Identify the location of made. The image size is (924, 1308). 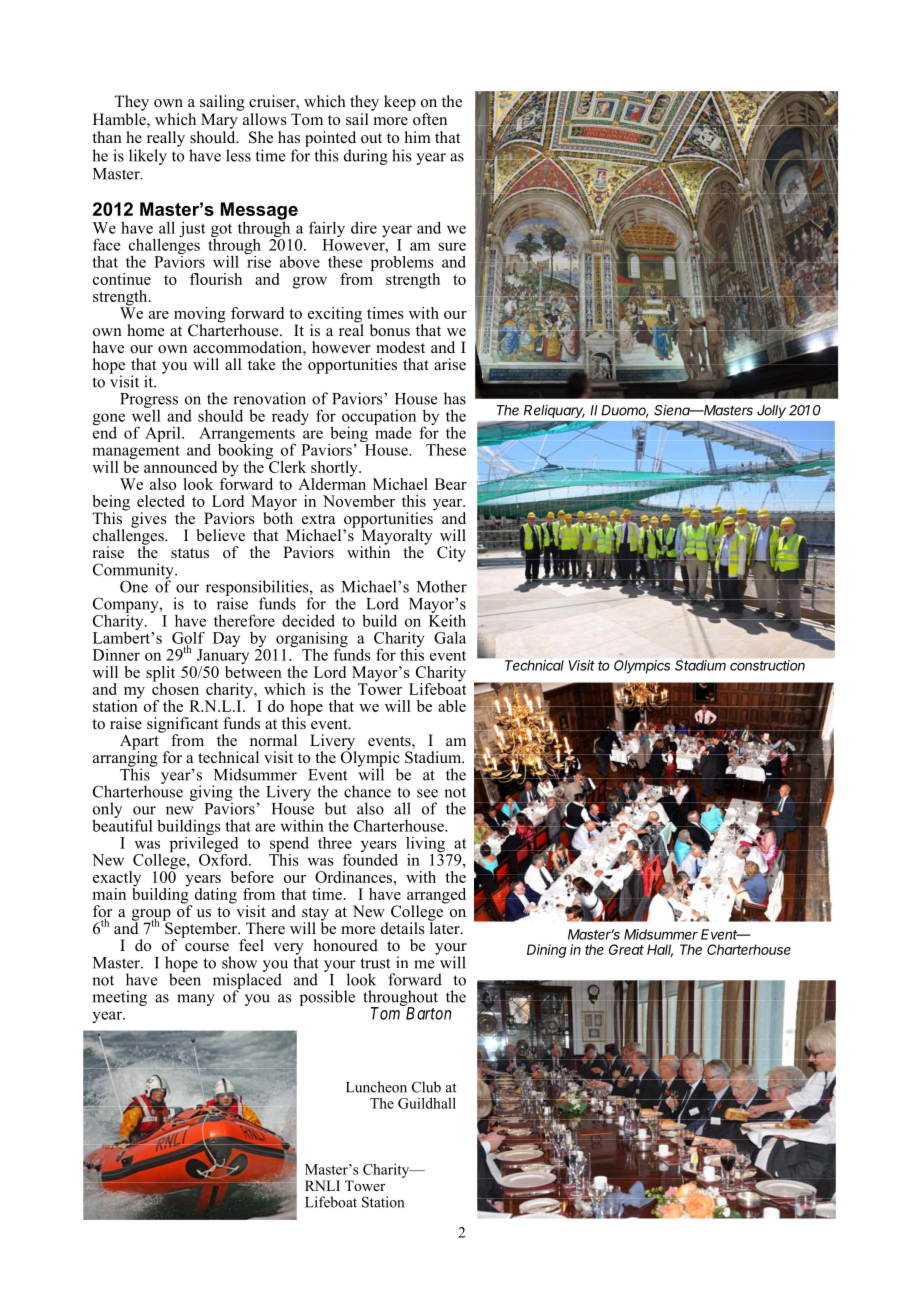
(393, 431).
